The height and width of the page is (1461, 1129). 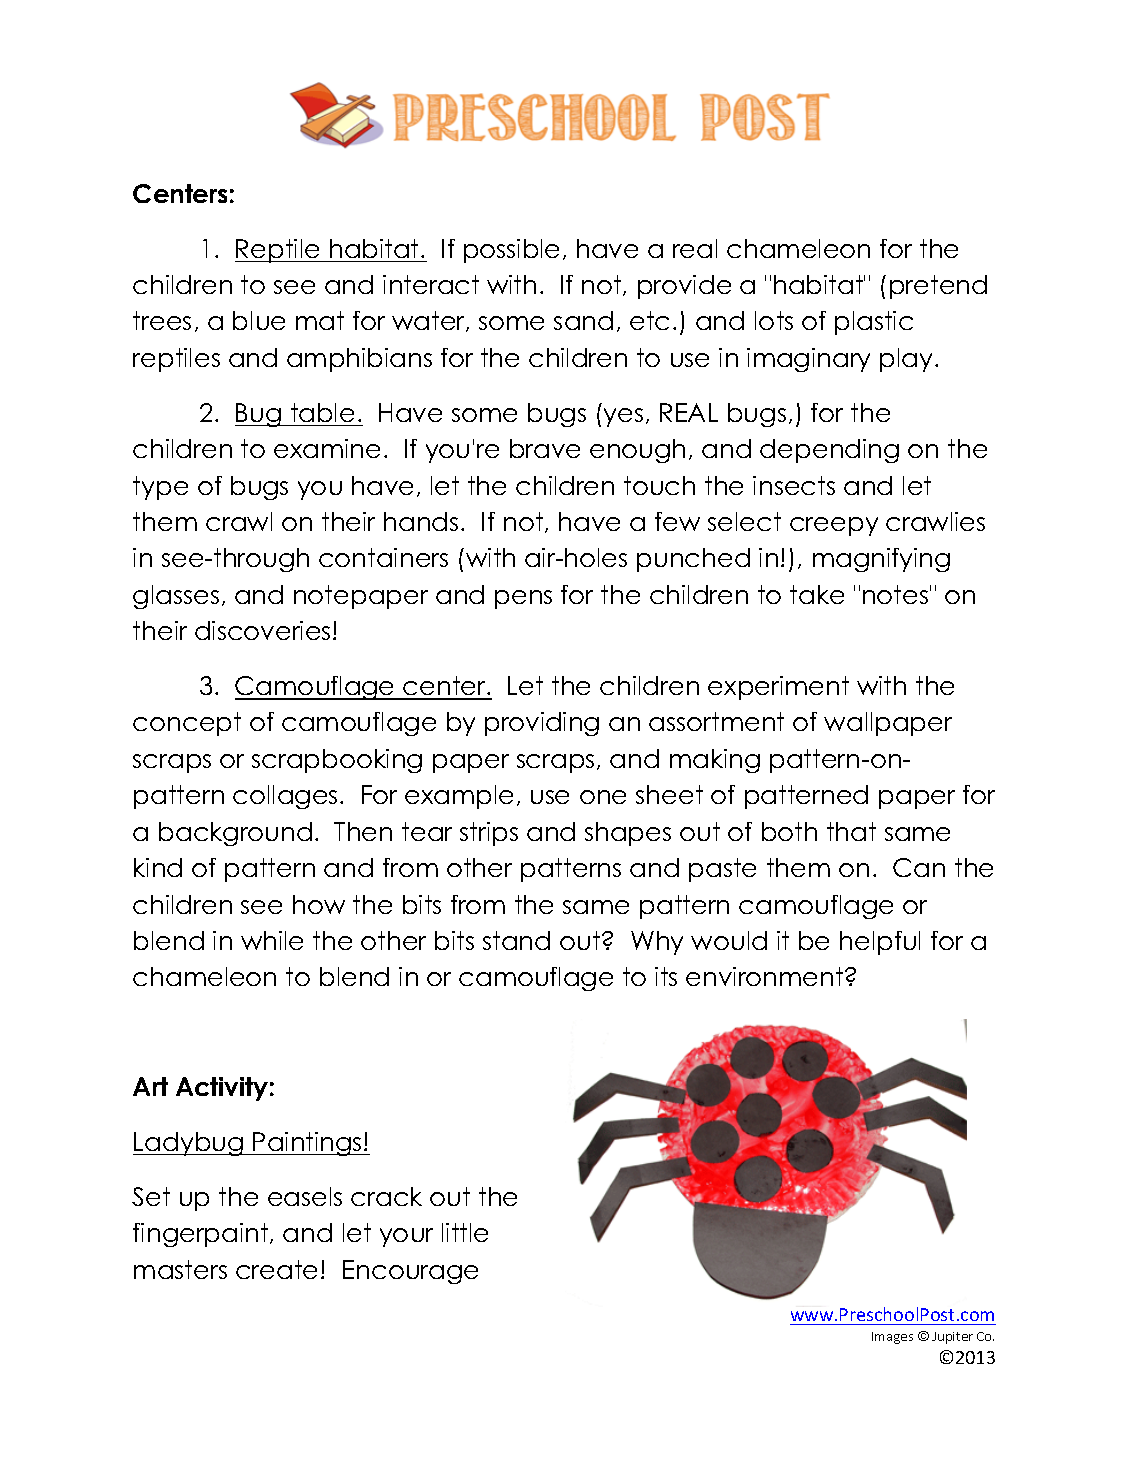 What do you see at coordinates (516, 940) in the page?
I see `stand` at bounding box center [516, 940].
